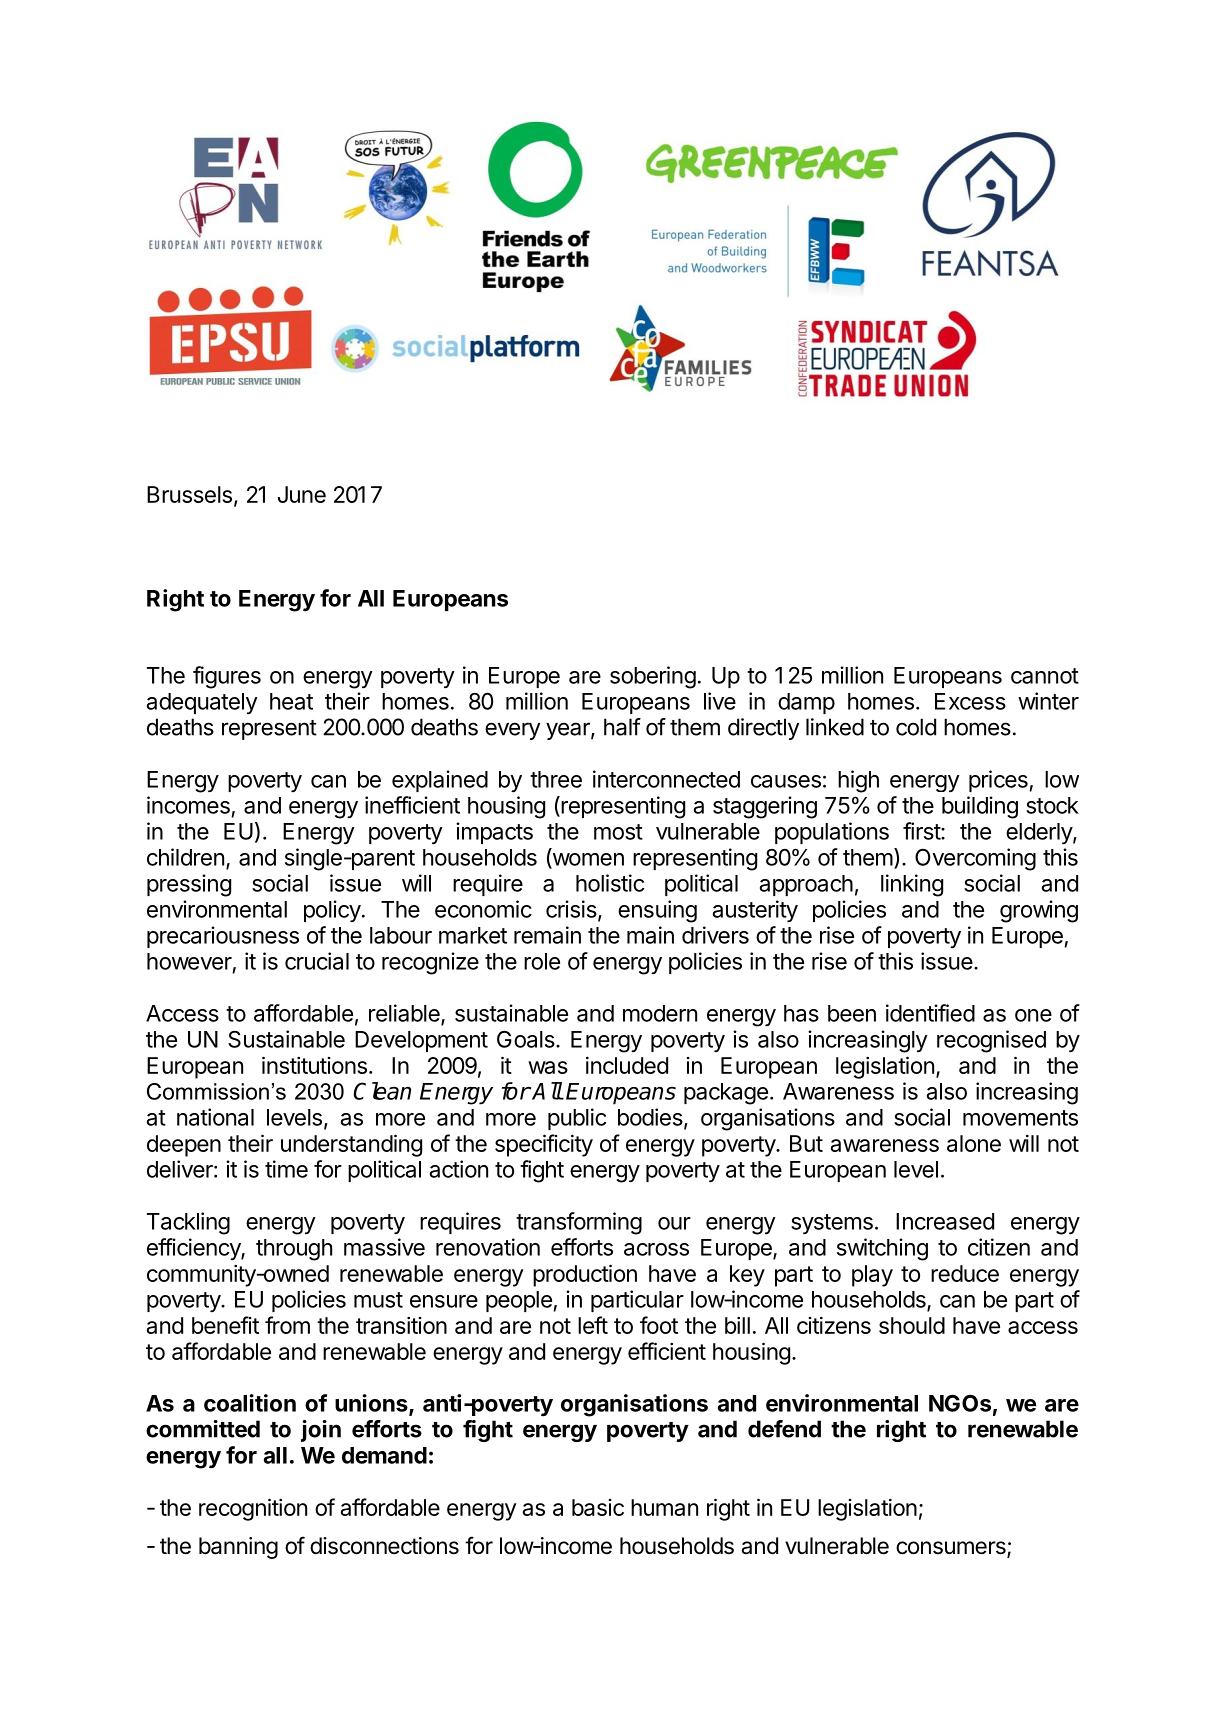 The height and width of the document is (1731, 1224). Describe the element at coordinates (618, 832) in the document. I see `most` at that location.
